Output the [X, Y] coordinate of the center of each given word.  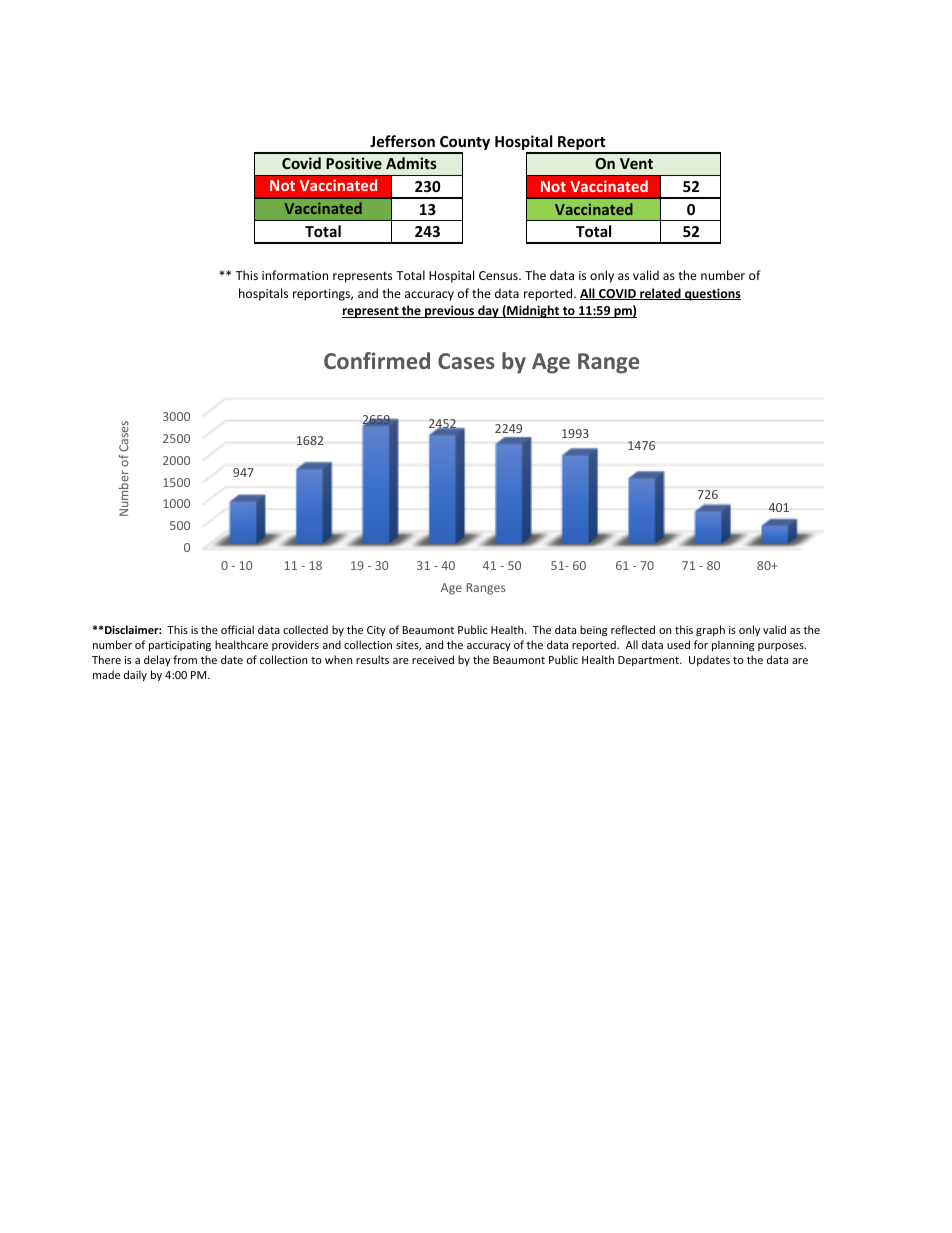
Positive [354, 163]
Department [649, 661]
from [185, 659]
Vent [636, 163]
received [433, 659]
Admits [411, 163]
